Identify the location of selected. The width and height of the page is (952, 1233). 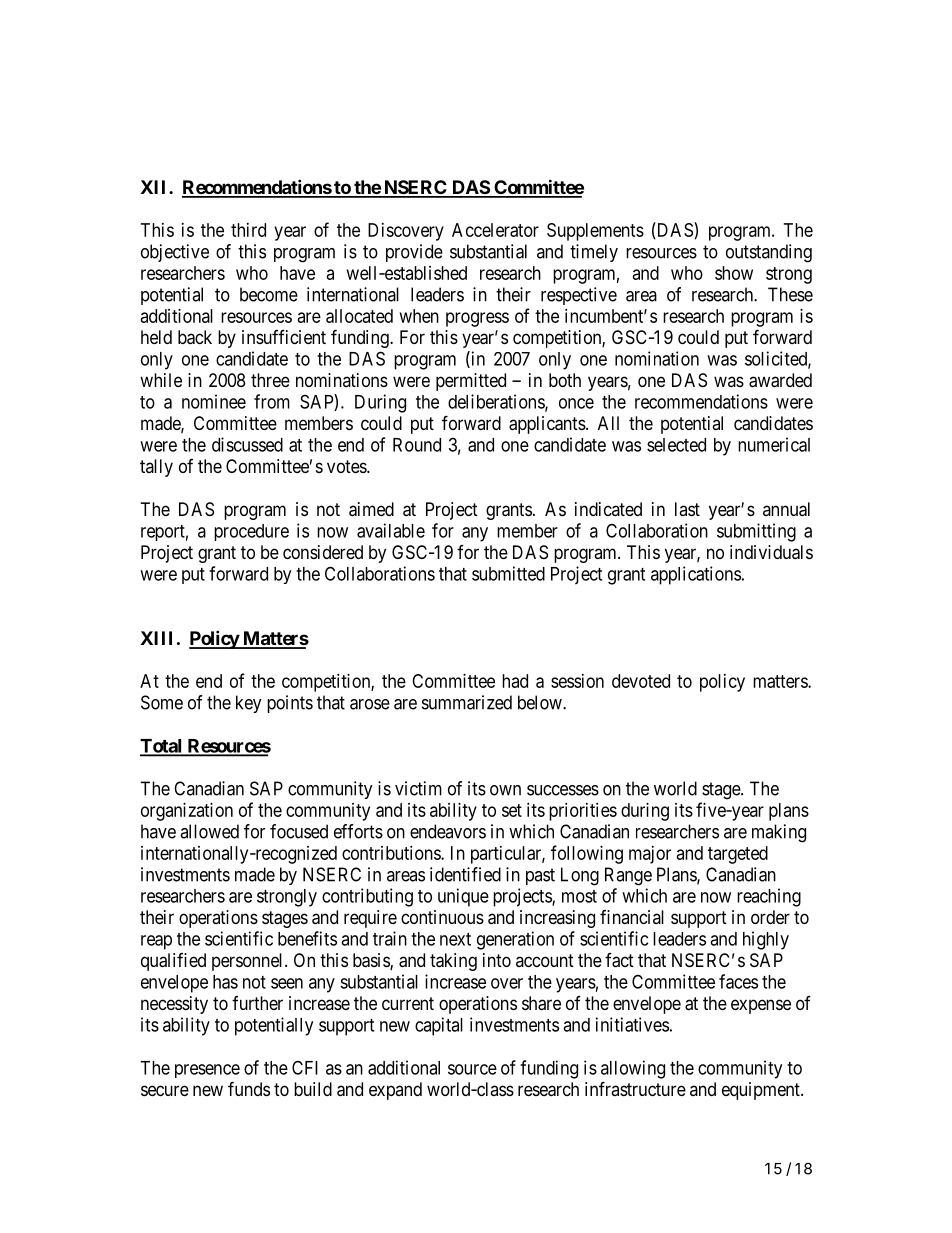
(676, 445).
